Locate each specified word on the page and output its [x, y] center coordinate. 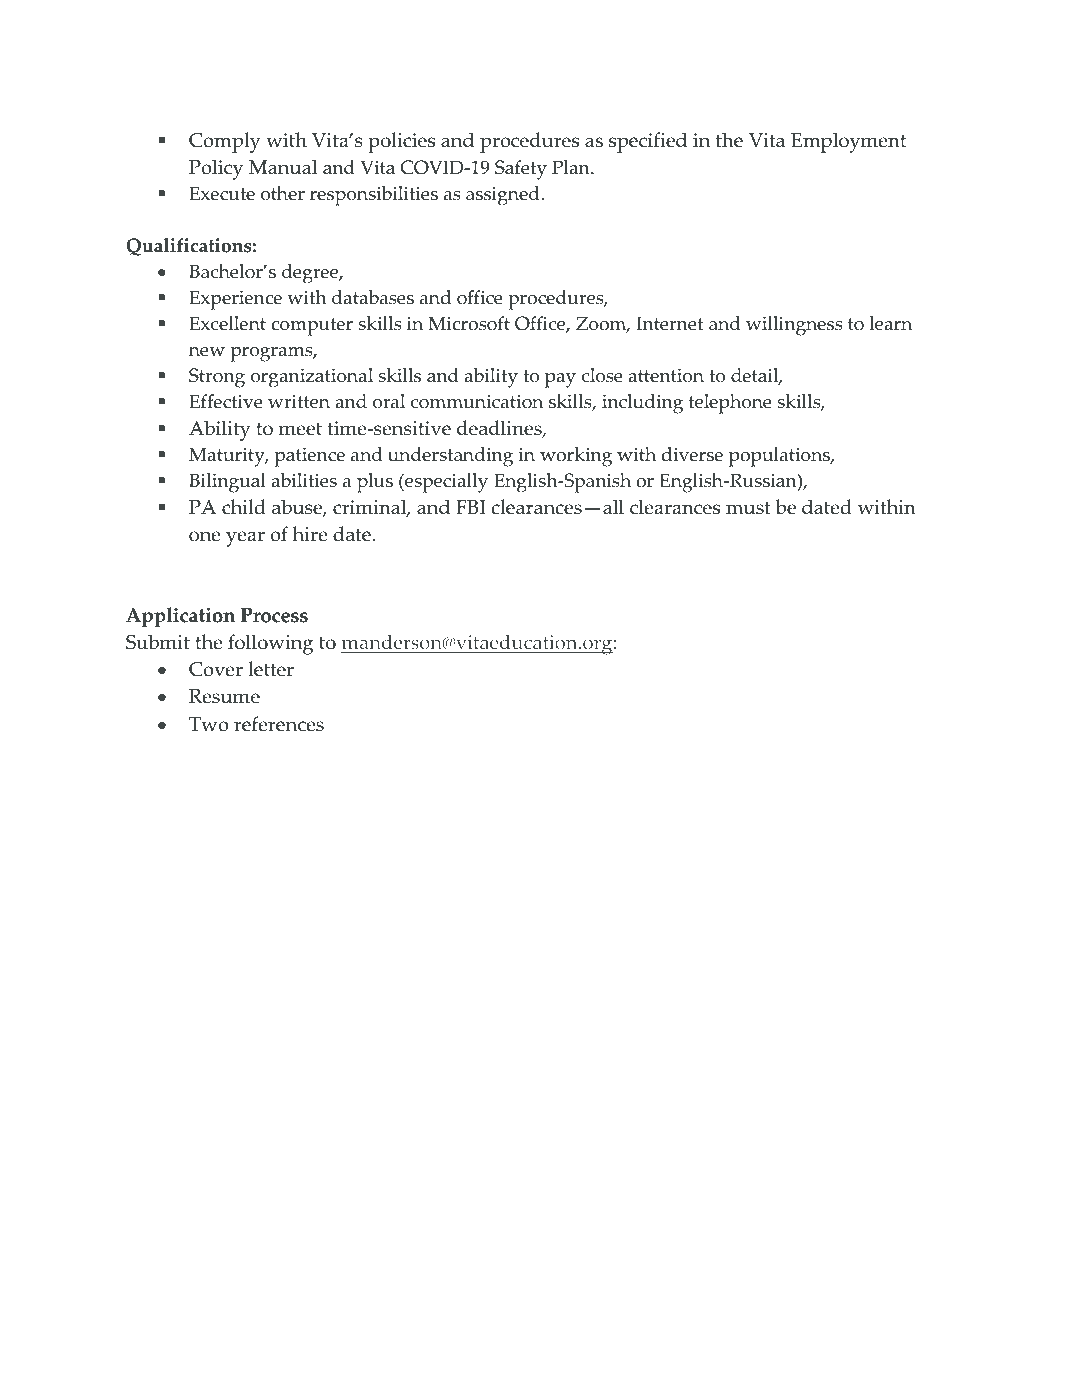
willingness [794, 326]
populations [780, 457]
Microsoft [469, 323]
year [245, 539]
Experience [236, 300]
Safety [521, 170]
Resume [224, 696]
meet [300, 429]
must [748, 508]
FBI [471, 507]
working [576, 457]
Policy [216, 169]
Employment [848, 142]
